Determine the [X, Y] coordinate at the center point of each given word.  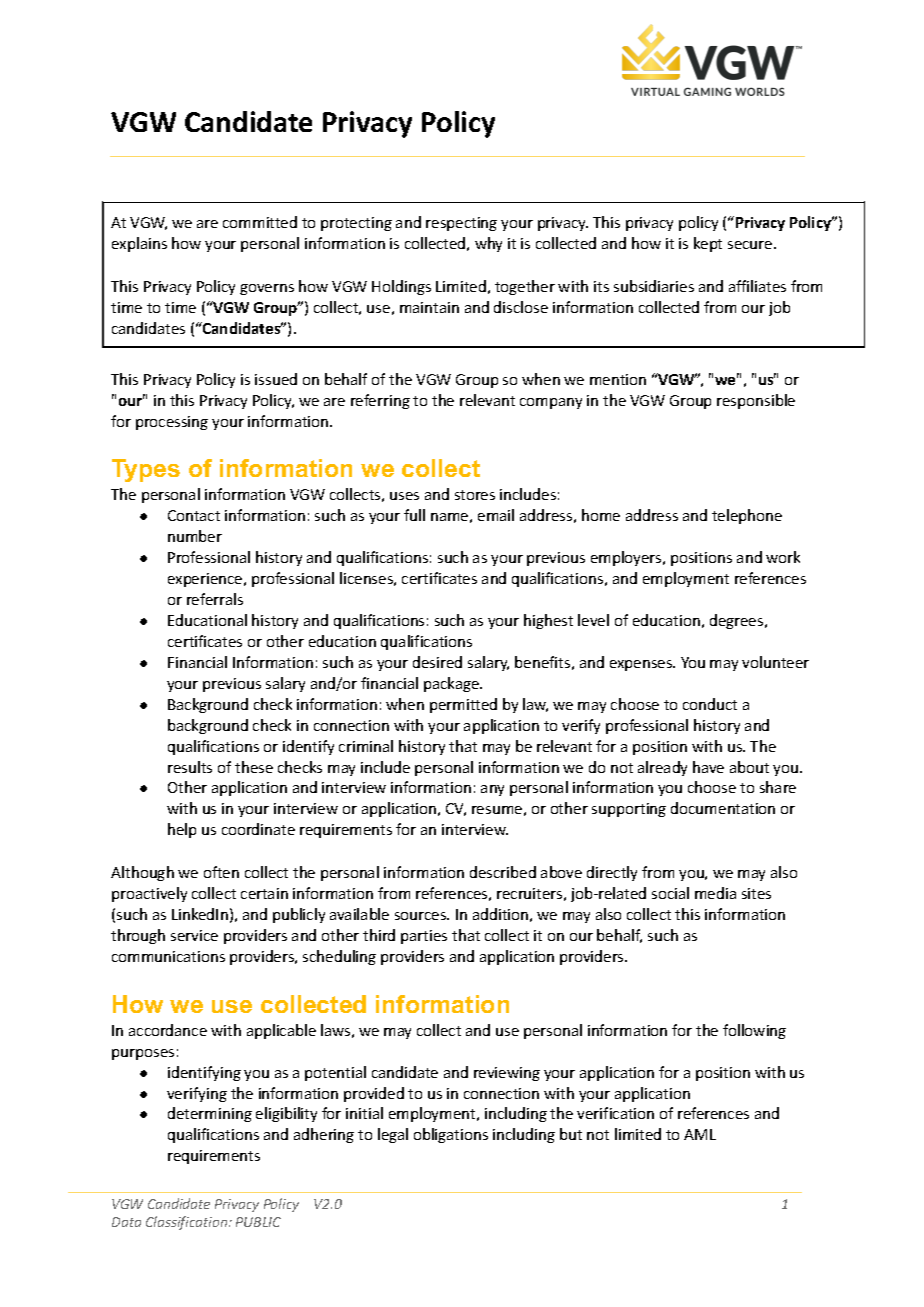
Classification [188, 1223]
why [488, 244]
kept [708, 244]
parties [424, 937]
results [190, 767]
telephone [747, 516]
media [715, 893]
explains [139, 244]
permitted [463, 705]
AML [700, 1134]
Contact [194, 515]
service [194, 935]
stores [475, 495]
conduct [710, 704]
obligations [451, 1135]
